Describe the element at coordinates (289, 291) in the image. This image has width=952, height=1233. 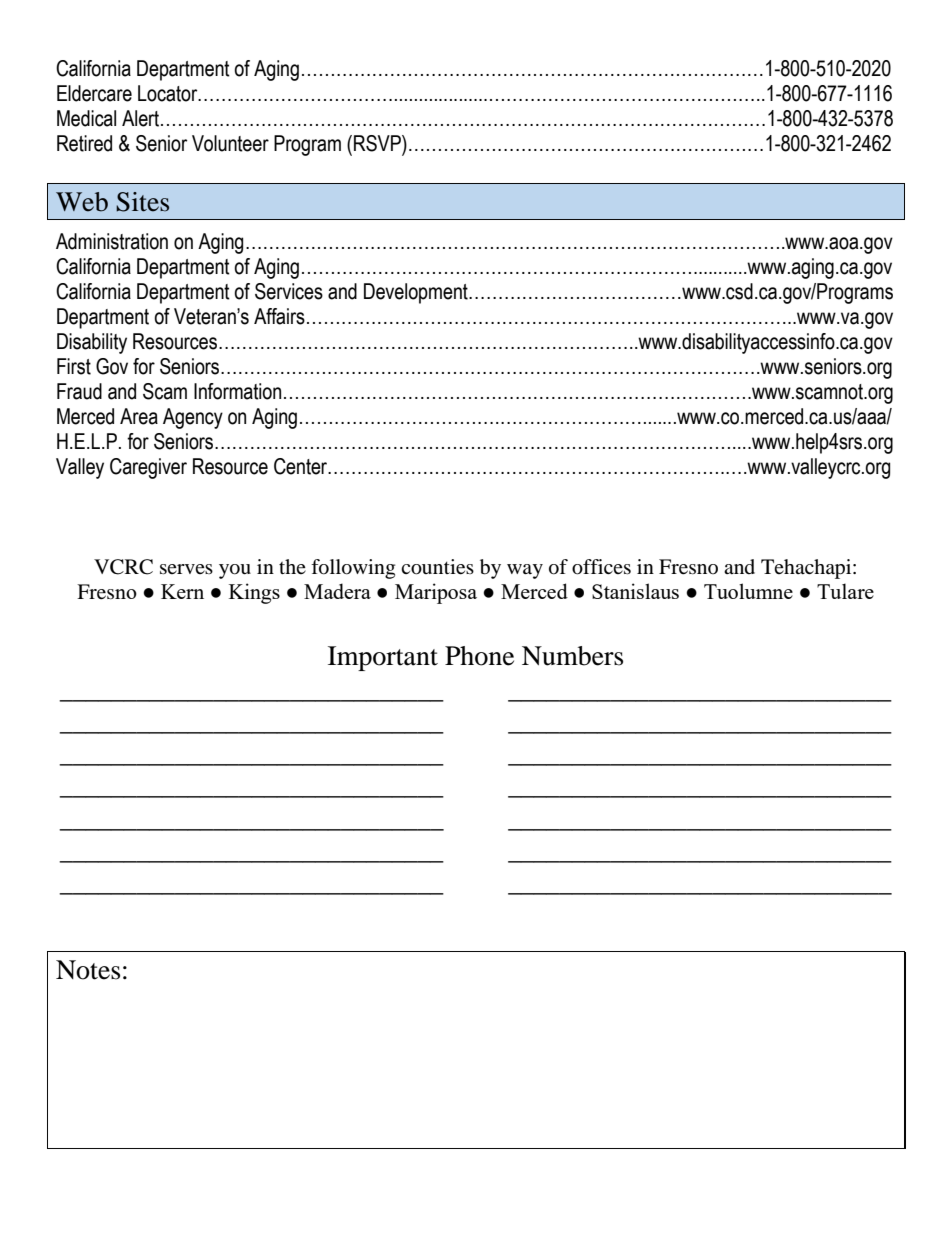
I see `Services` at that location.
